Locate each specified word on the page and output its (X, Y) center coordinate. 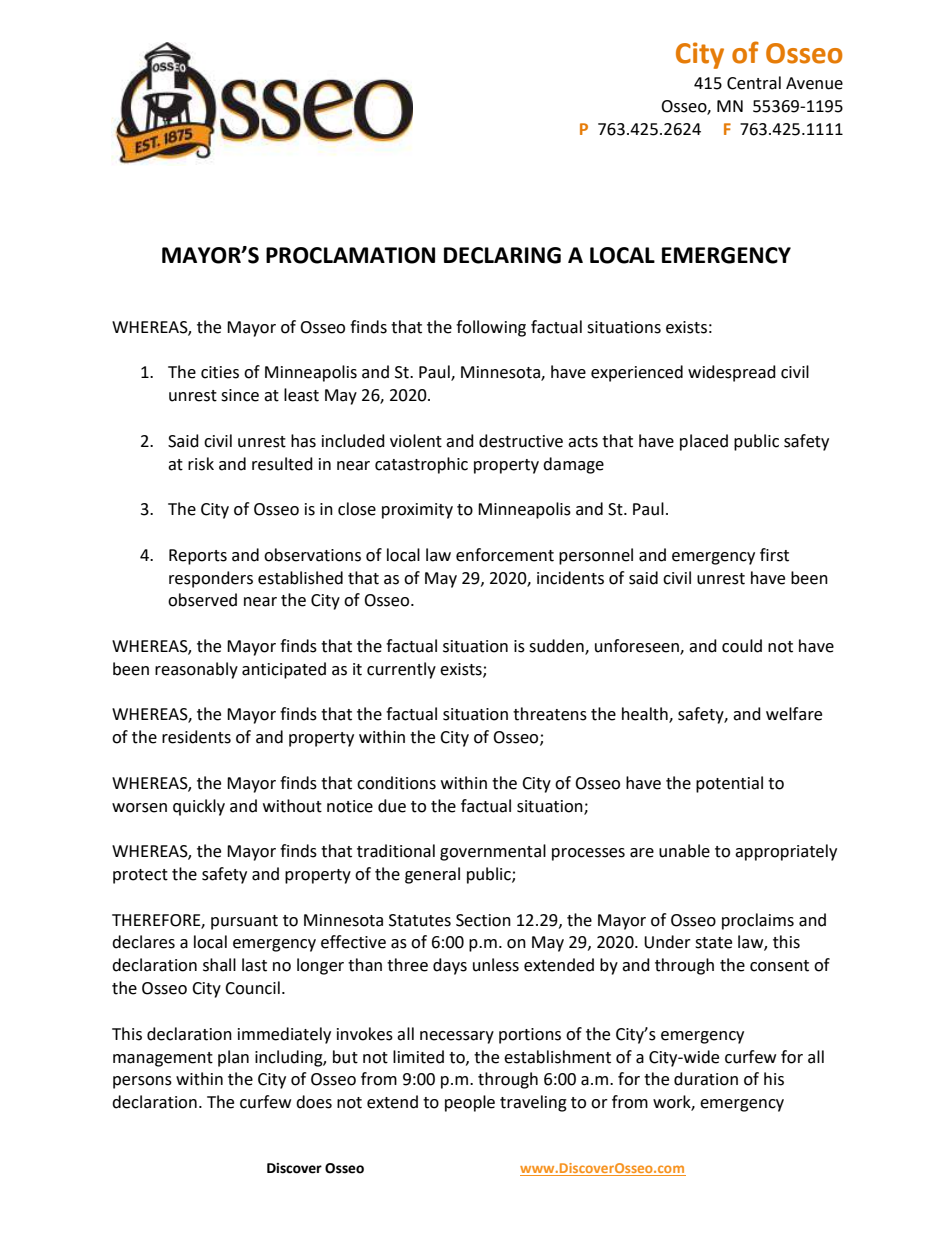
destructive (521, 441)
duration (706, 1079)
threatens (550, 714)
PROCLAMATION (350, 255)
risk (201, 464)
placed (704, 442)
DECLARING (502, 255)
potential (729, 784)
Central (754, 83)
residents (196, 737)
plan (233, 1058)
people (470, 1103)
